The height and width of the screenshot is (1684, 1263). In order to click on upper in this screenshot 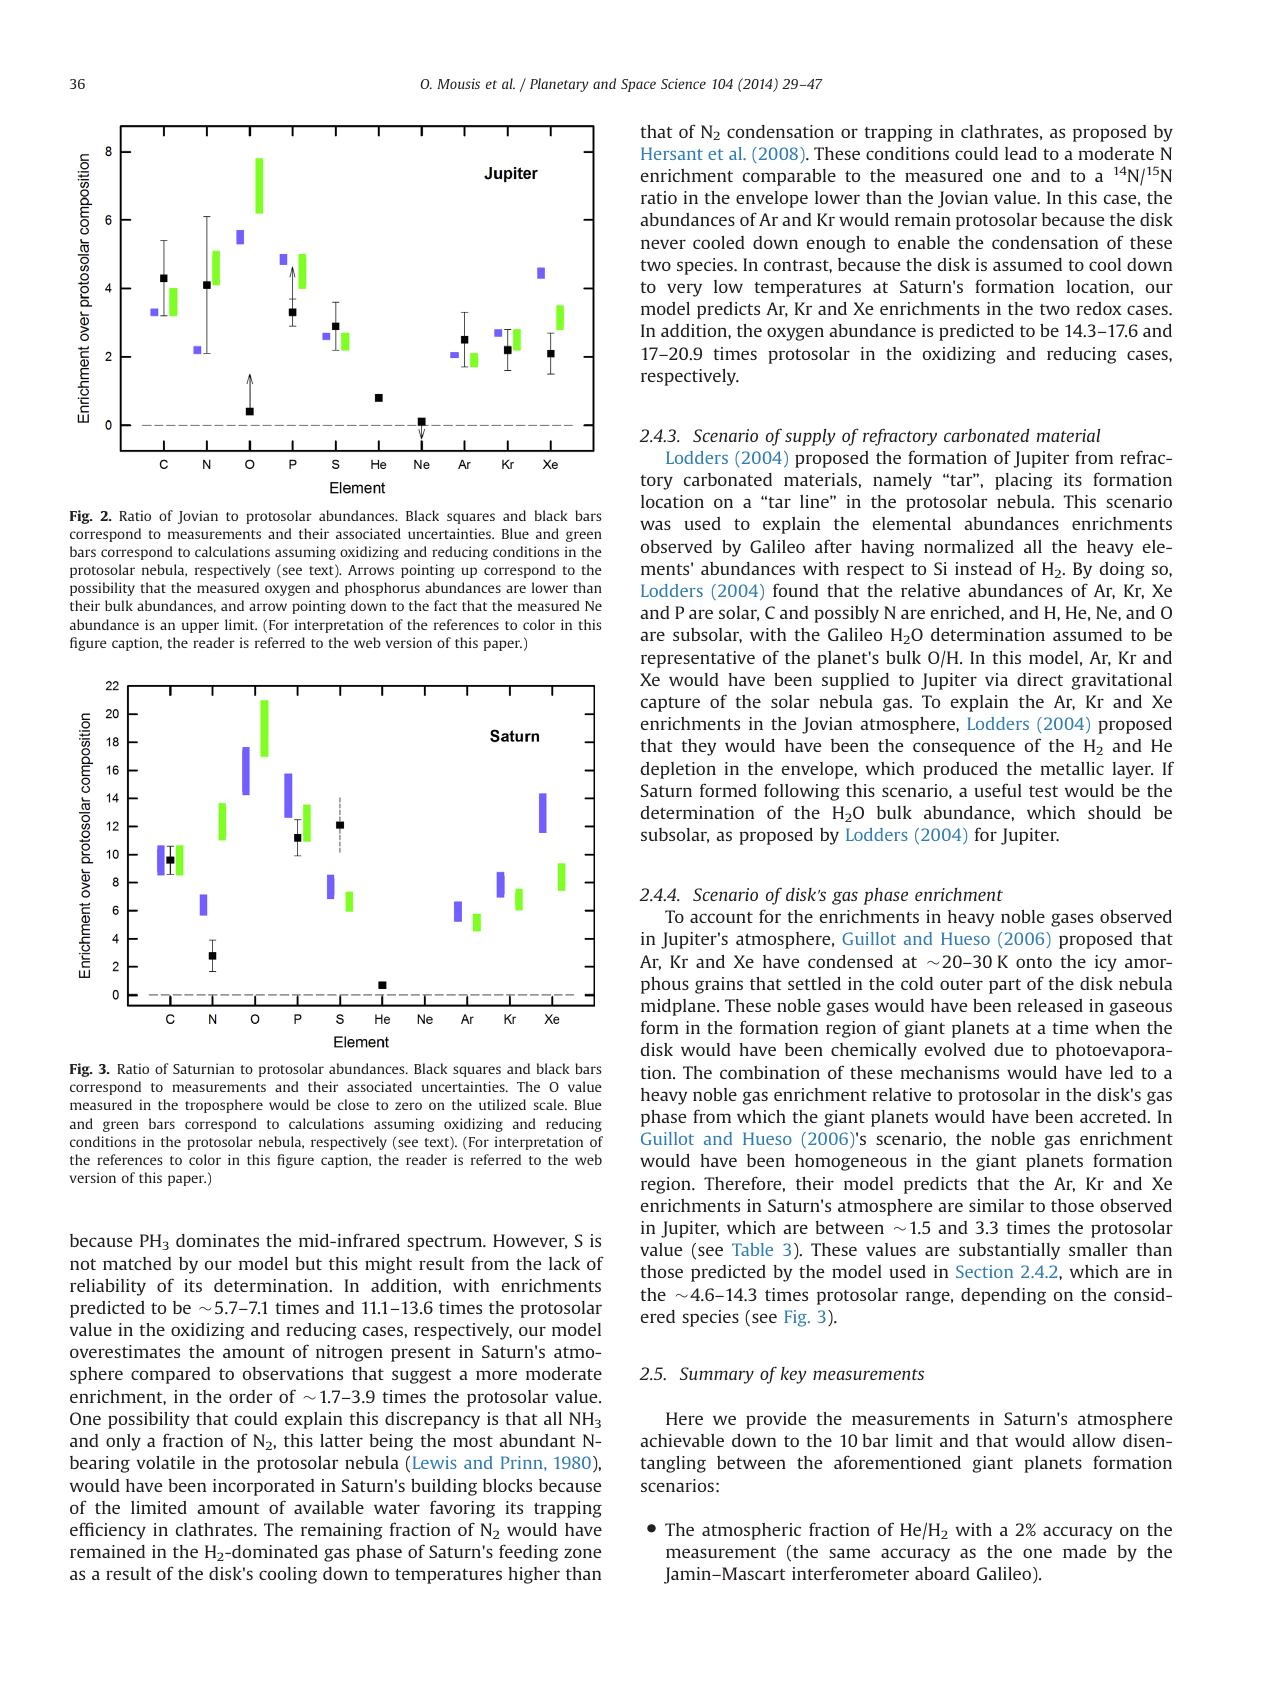, I will do `click(200, 627)`.
